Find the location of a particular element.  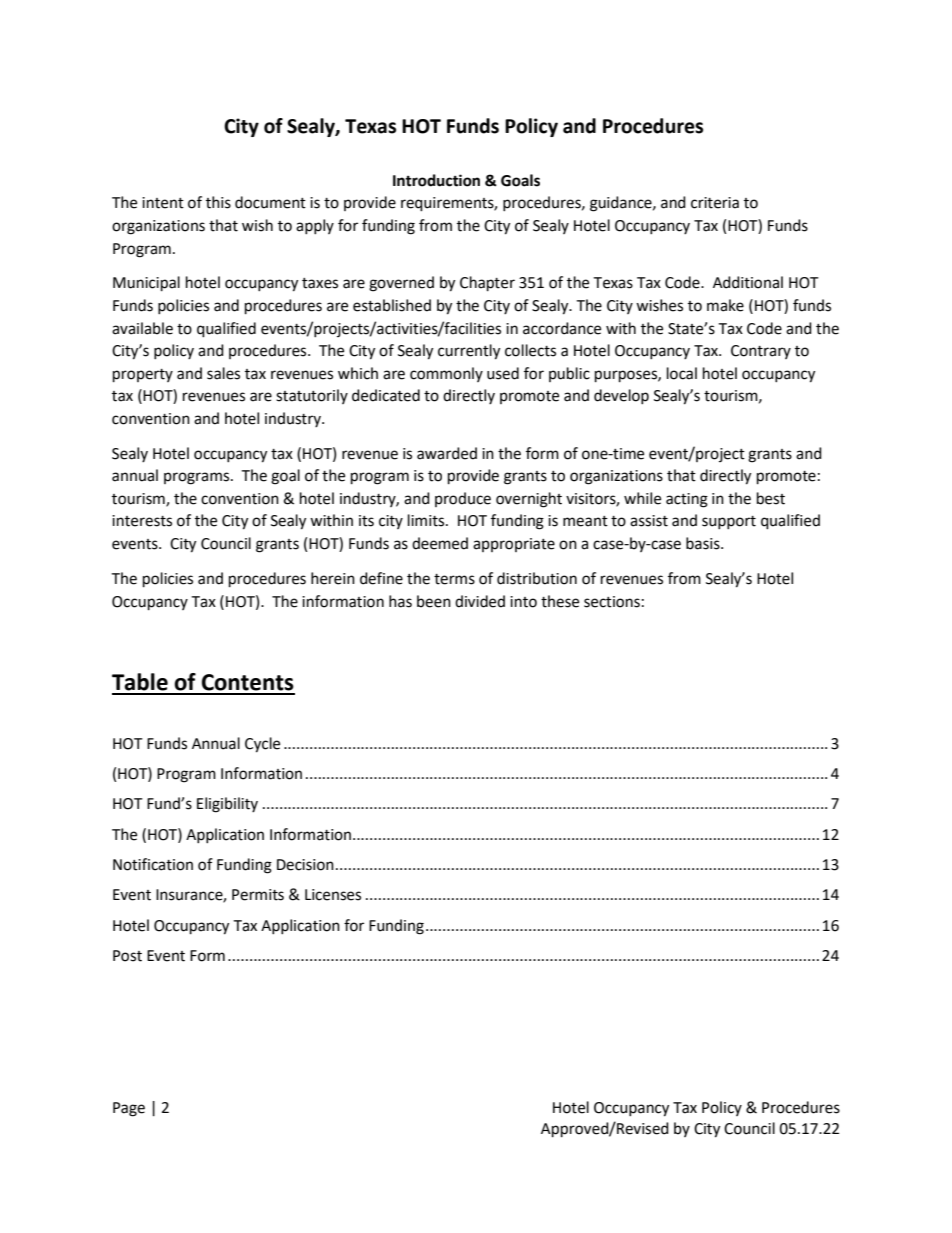

awarded is located at coordinates (447, 453).
